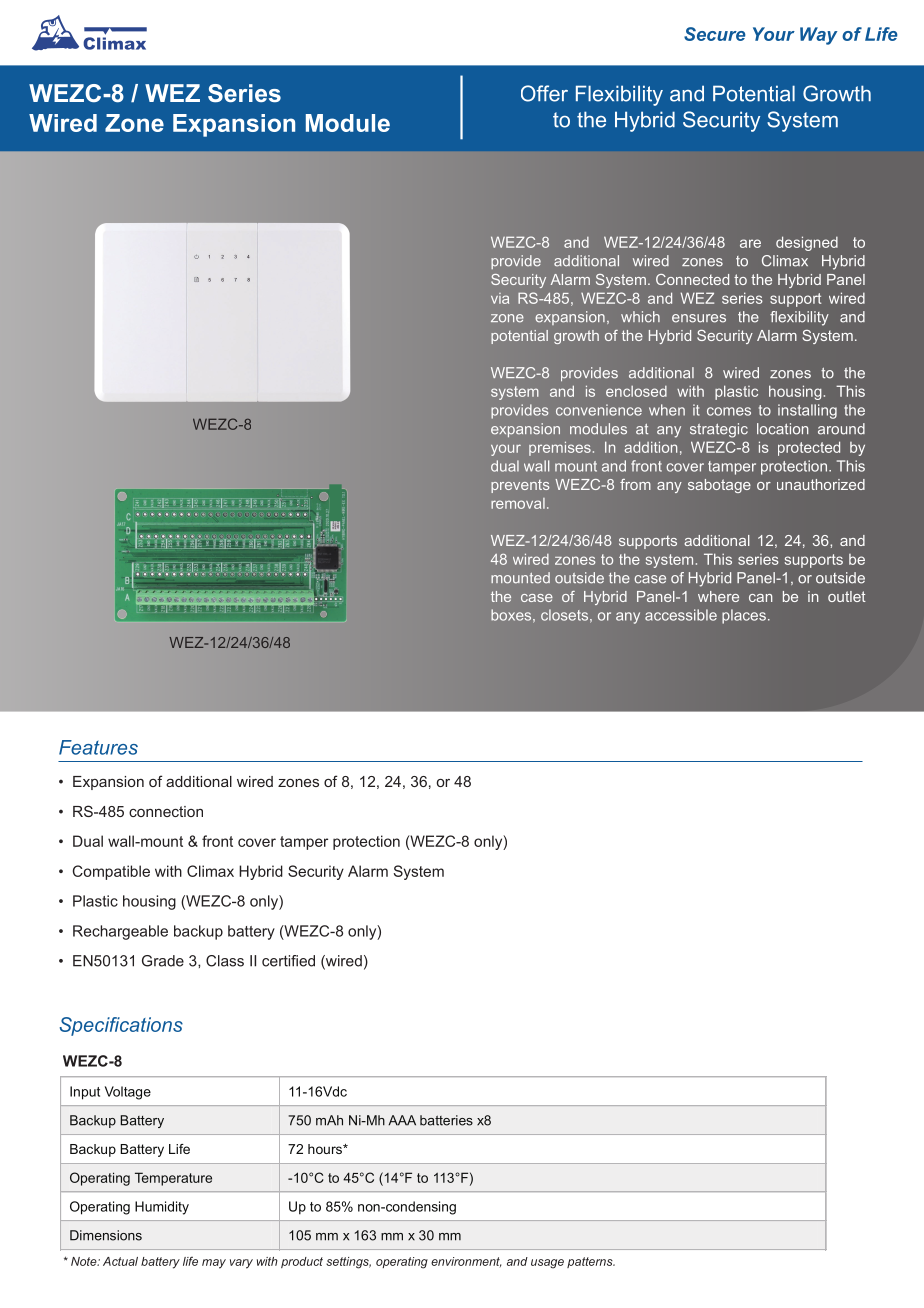 This document has width=924, height=1308. Describe the element at coordinates (544, 93) in the document. I see `Offer` at that location.
